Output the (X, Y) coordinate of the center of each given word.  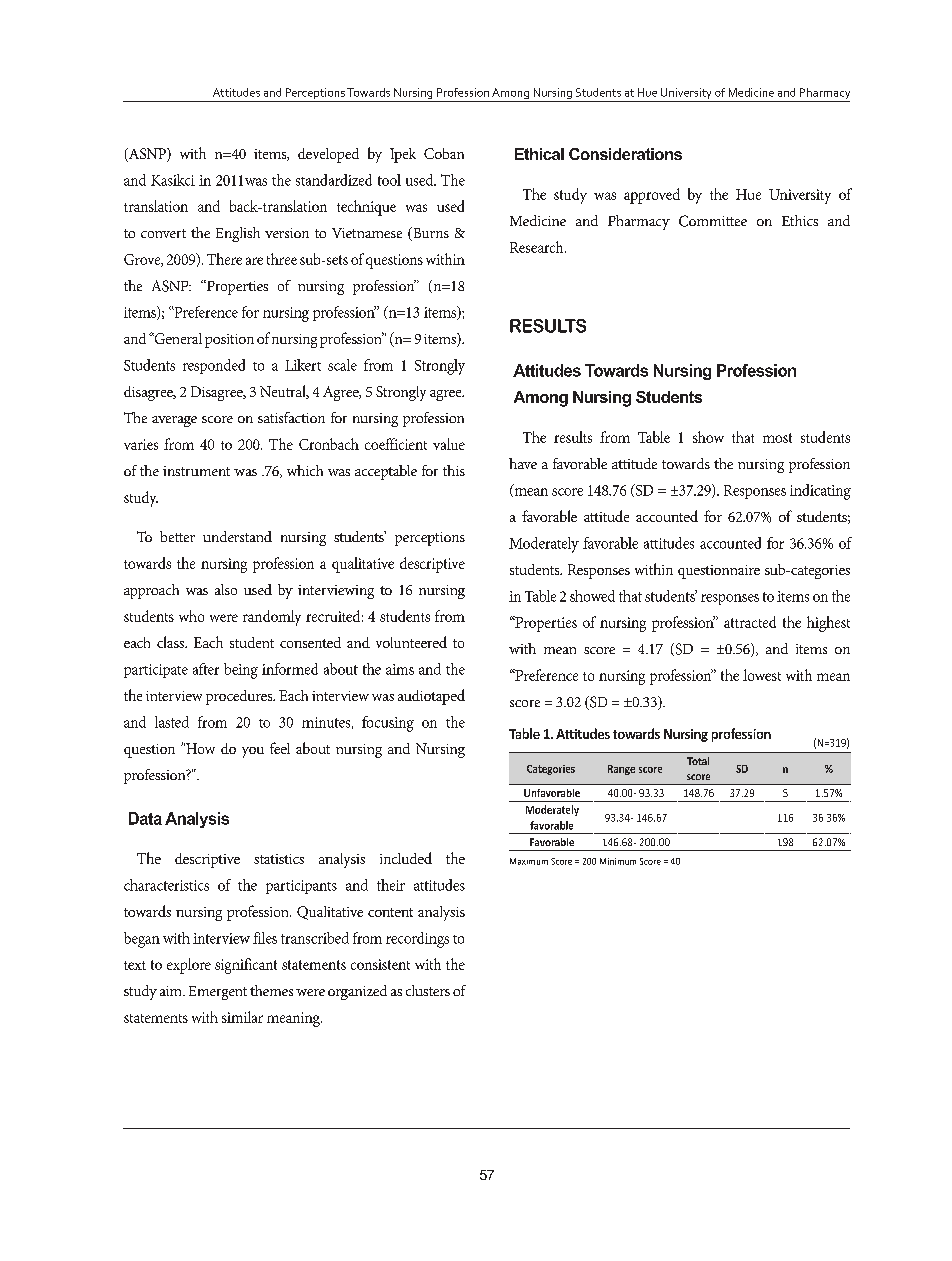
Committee (713, 221)
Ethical (539, 154)
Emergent (218, 993)
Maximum (529, 861)
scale (342, 365)
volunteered (411, 642)
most (777, 438)
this (454, 470)
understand (237, 536)
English (238, 234)
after (206, 669)
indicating (820, 492)
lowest (762, 675)
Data (145, 818)
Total (698, 761)
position (229, 341)
